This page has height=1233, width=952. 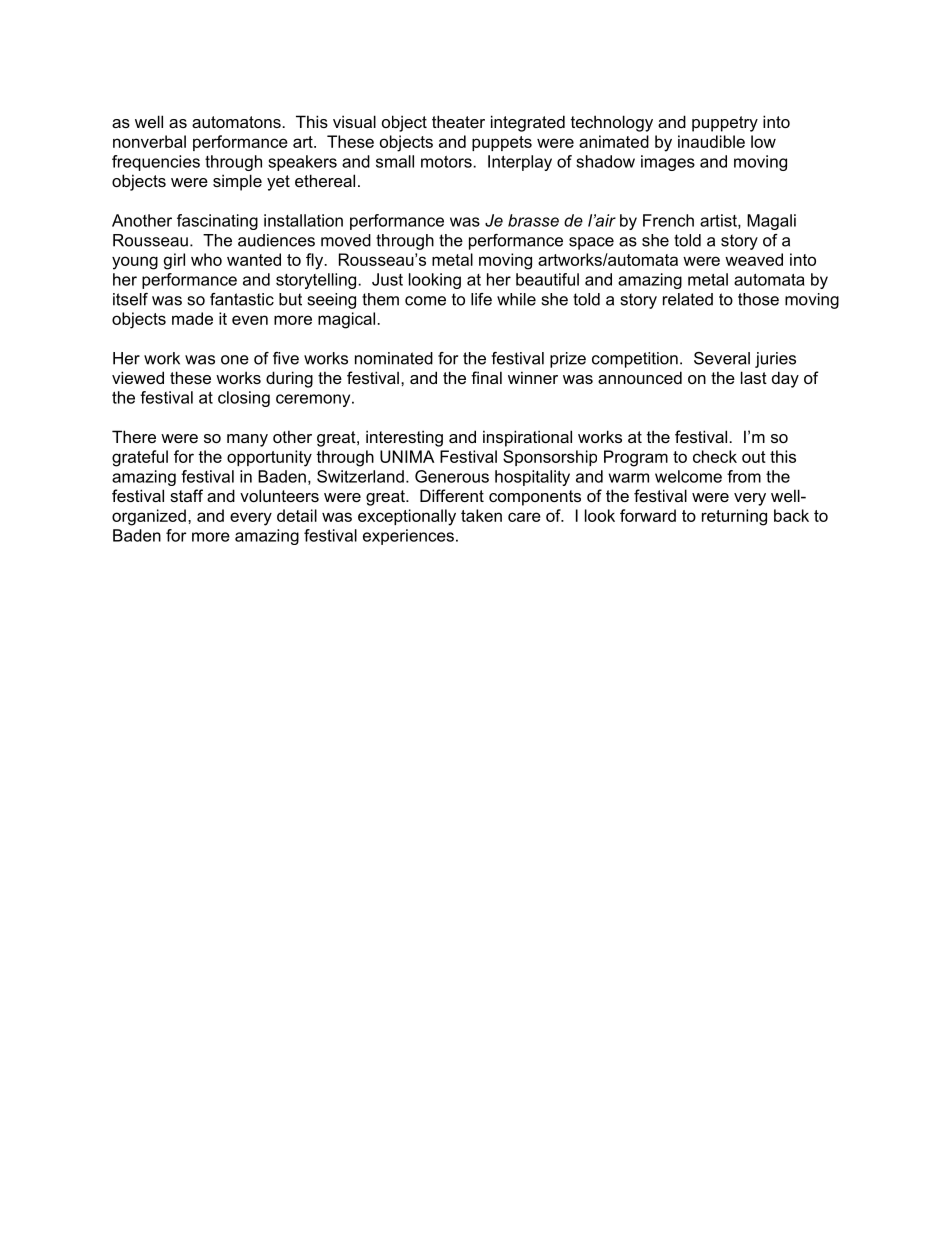 What do you see at coordinates (206, 259) in the page?
I see `who` at bounding box center [206, 259].
